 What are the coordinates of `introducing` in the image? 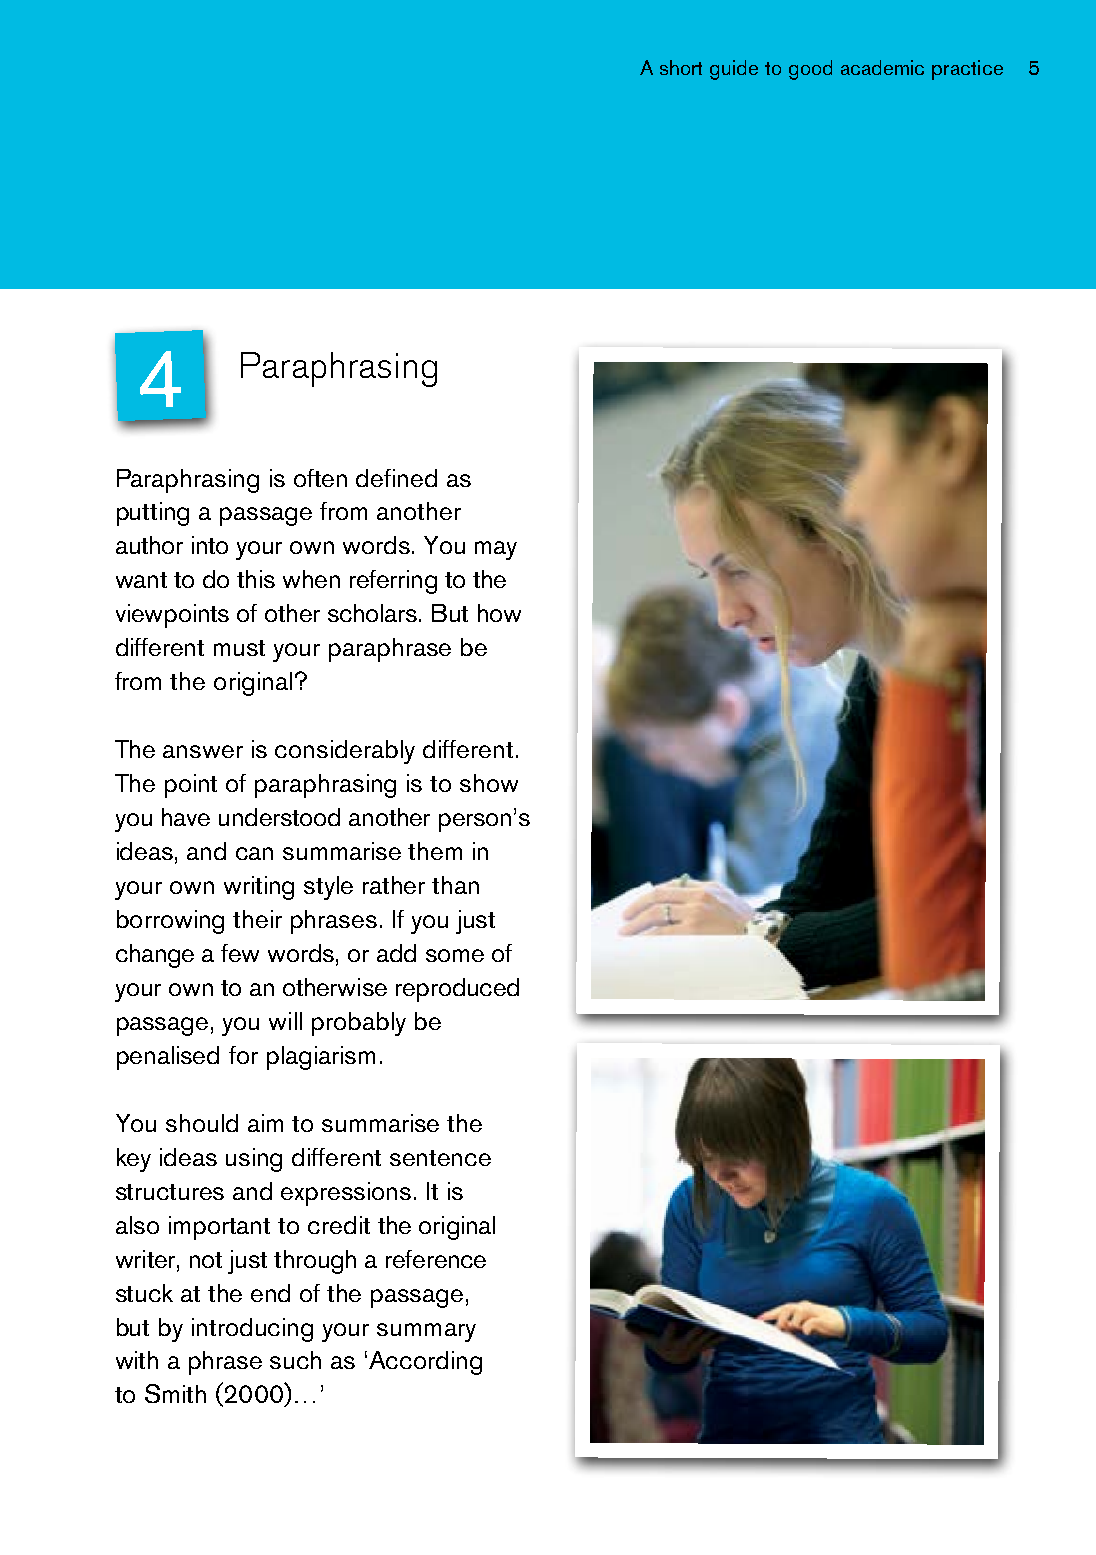 It's located at (252, 1330).
